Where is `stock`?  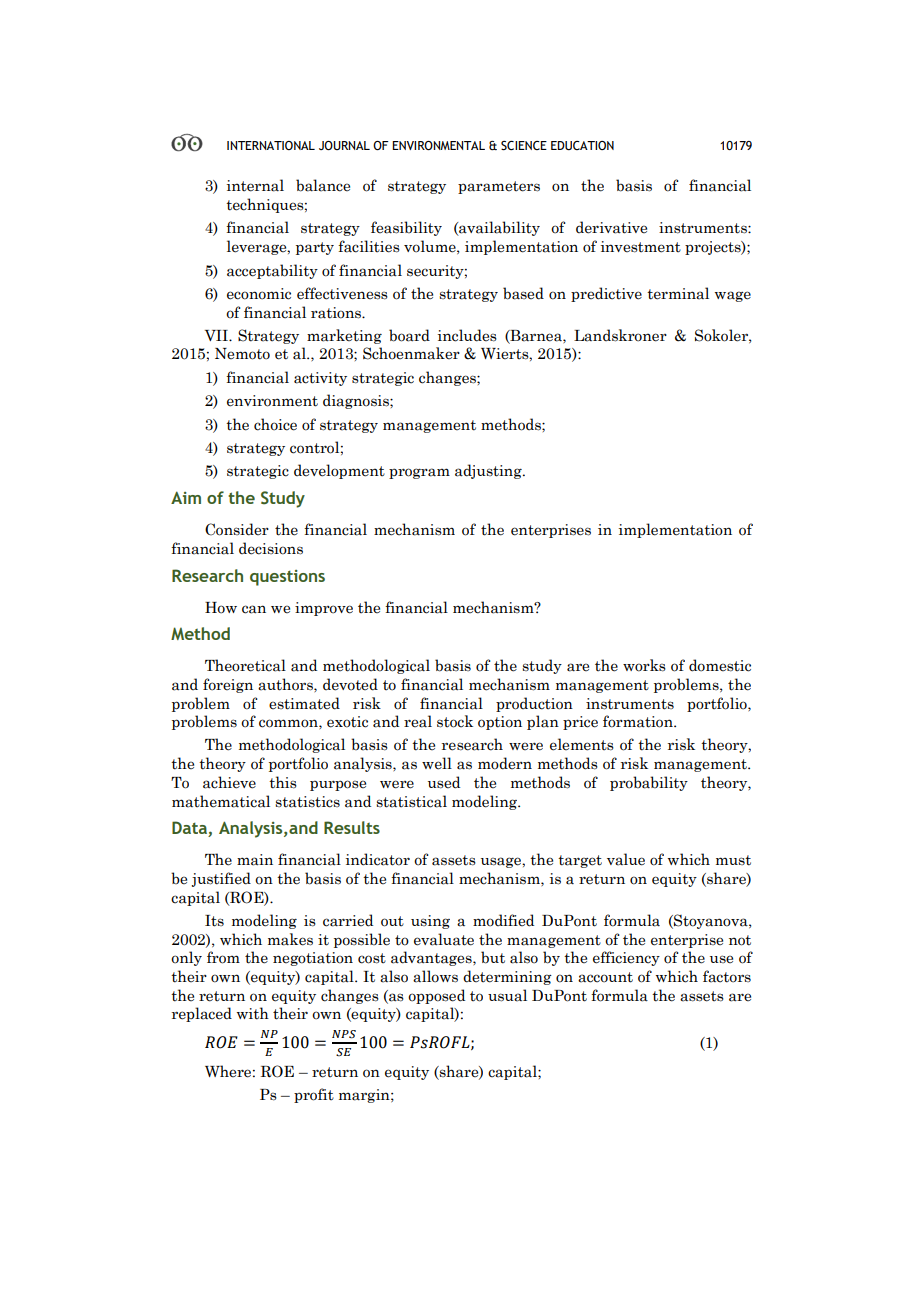 stock is located at coordinates (455, 721).
